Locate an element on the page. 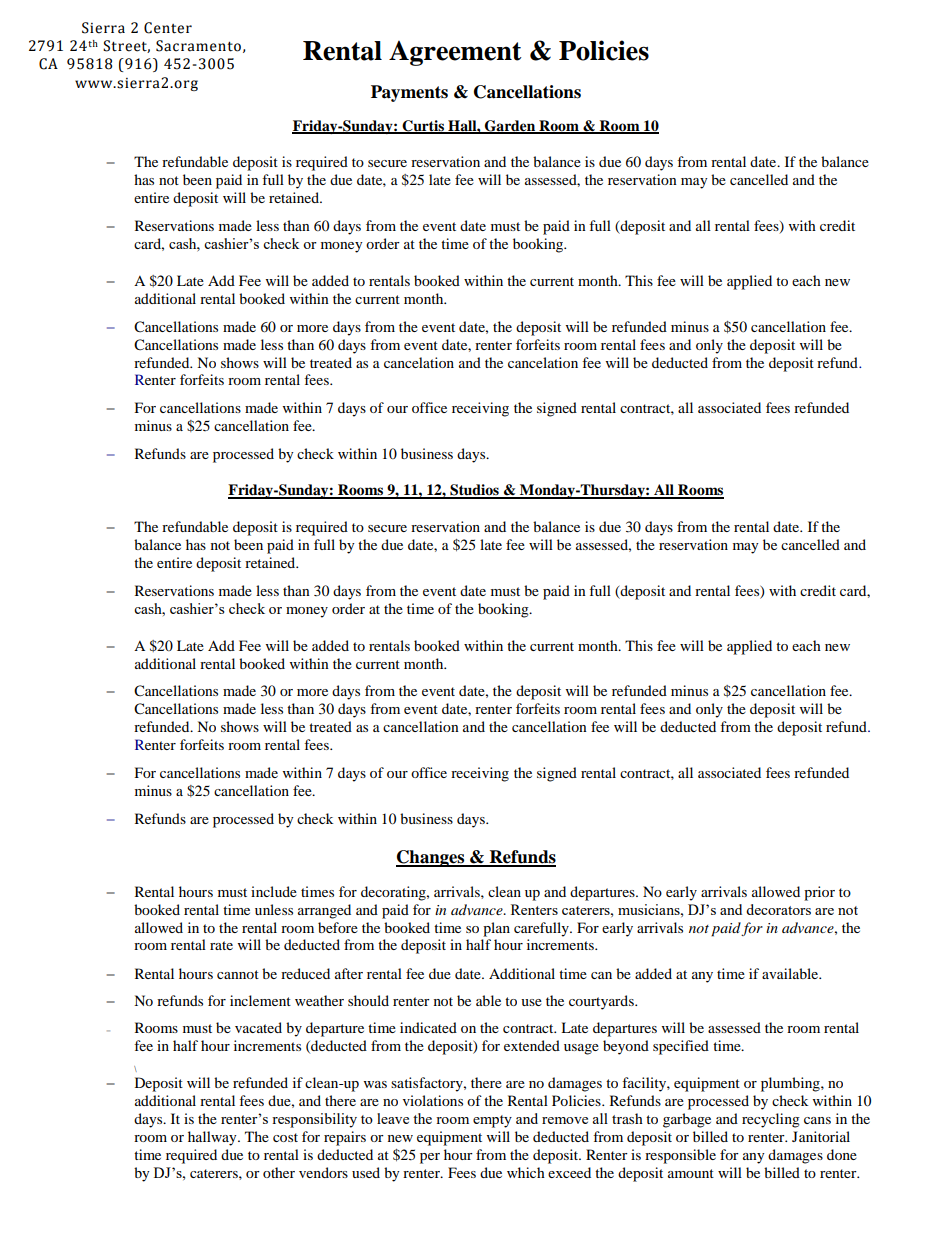  prior is located at coordinates (819, 893).
